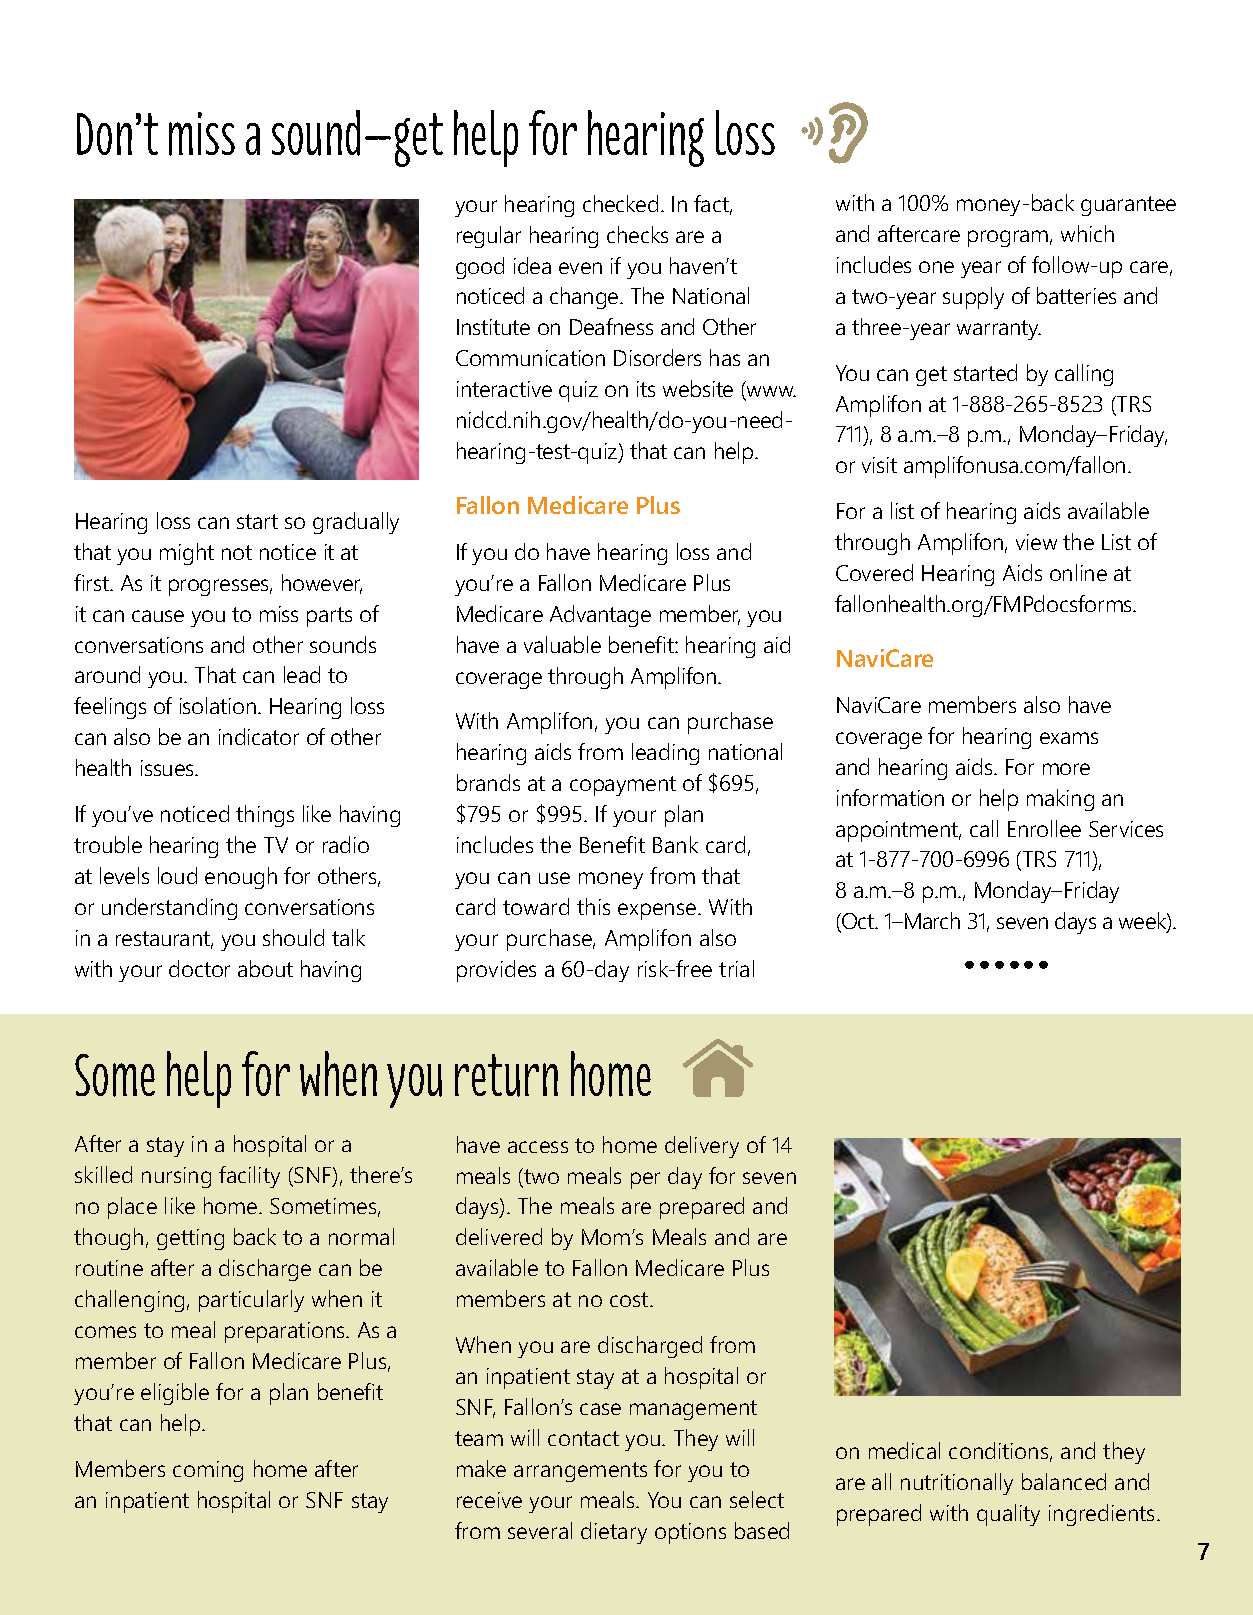  I want to click on exams, so click(1069, 738).
